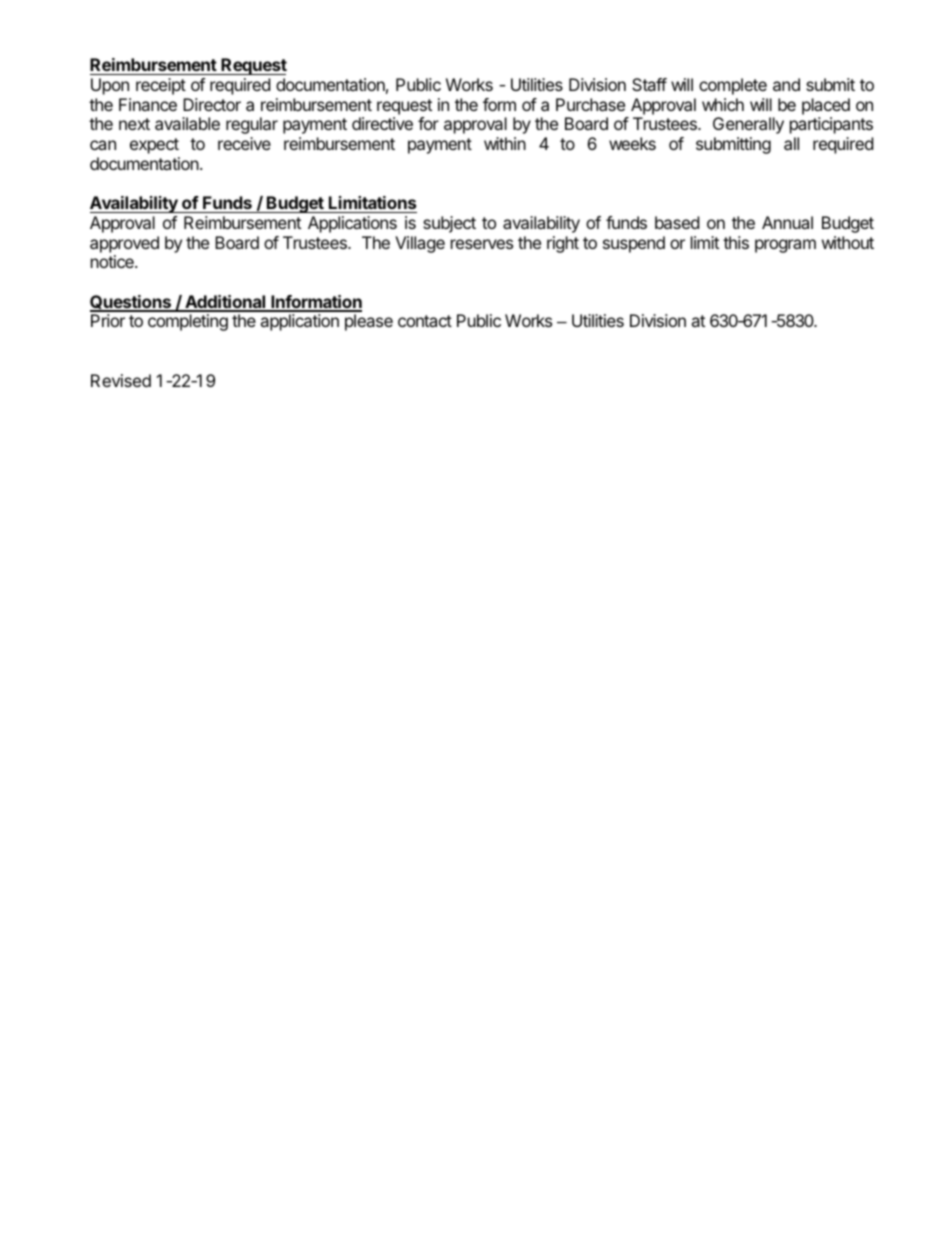 The height and width of the image is (1233, 952). Describe the element at coordinates (121, 380) in the image. I see `Revised` at that location.
